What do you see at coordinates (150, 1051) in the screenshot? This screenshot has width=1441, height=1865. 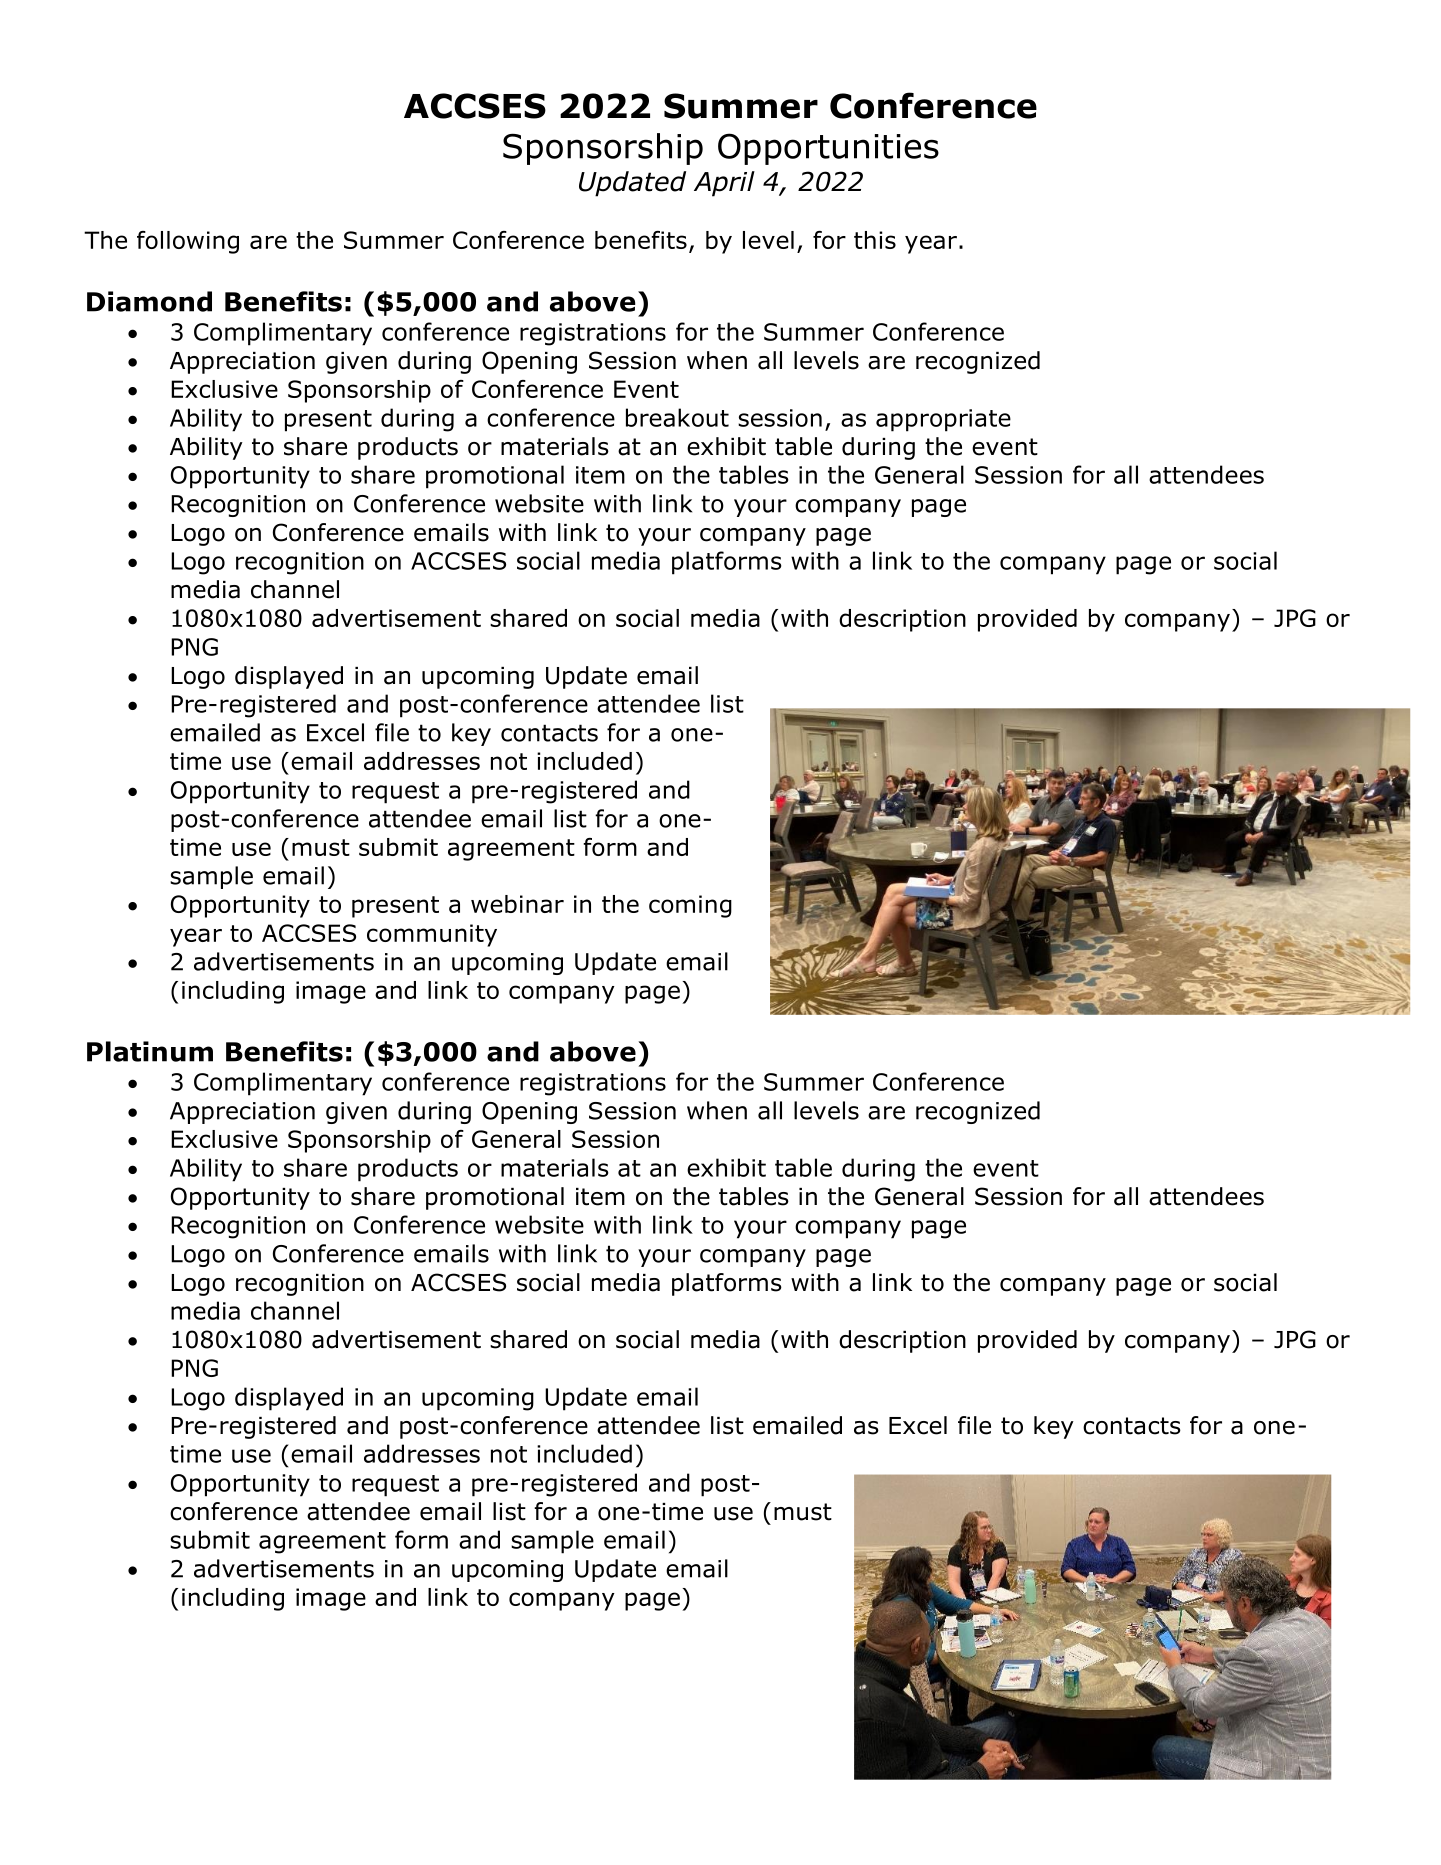 I see `Platinum` at bounding box center [150, 1051].
